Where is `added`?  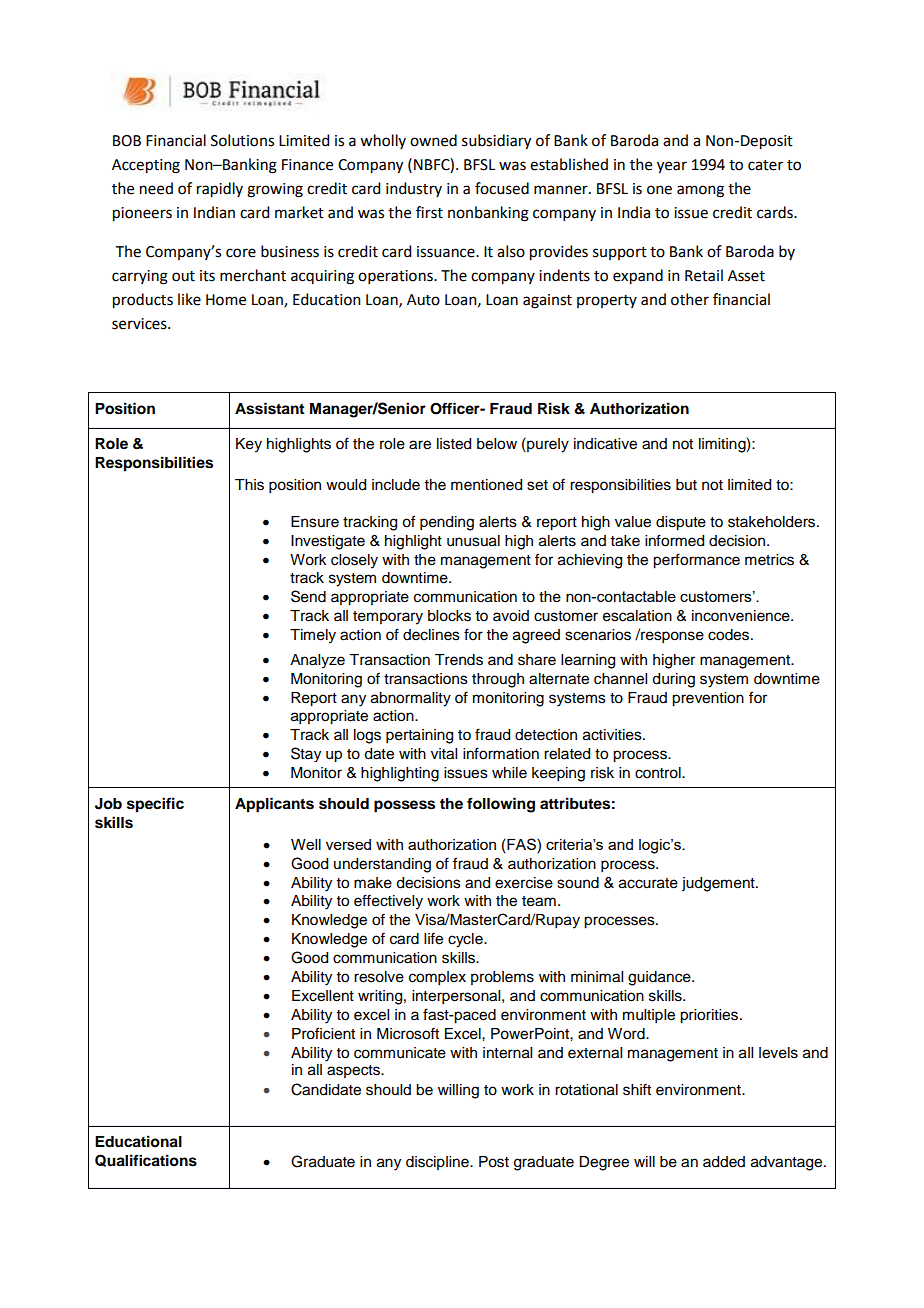 added is located at coordinates (724, 1162).
